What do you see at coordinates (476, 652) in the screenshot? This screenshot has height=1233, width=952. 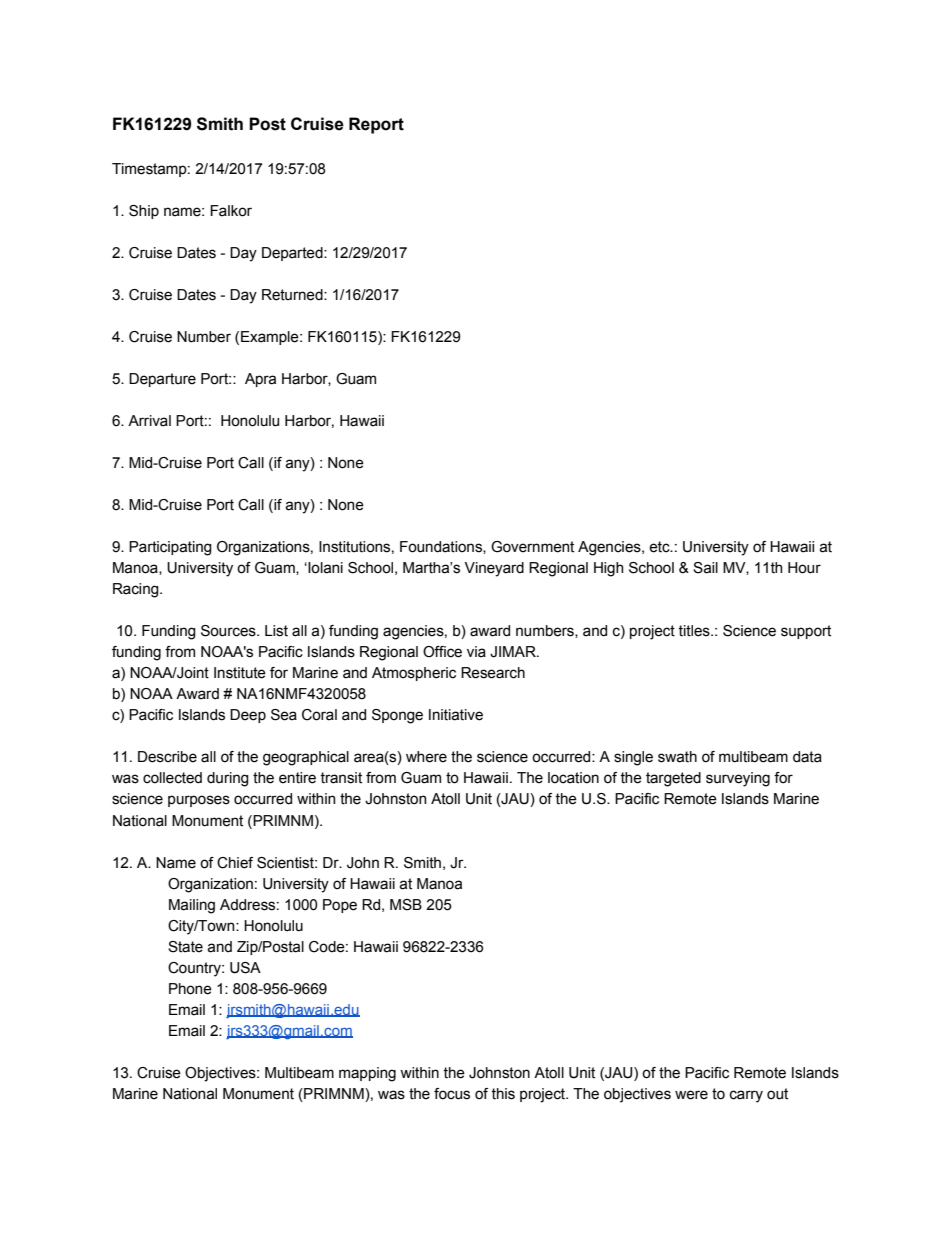 I see `via` at bounding box center [476, 652].
